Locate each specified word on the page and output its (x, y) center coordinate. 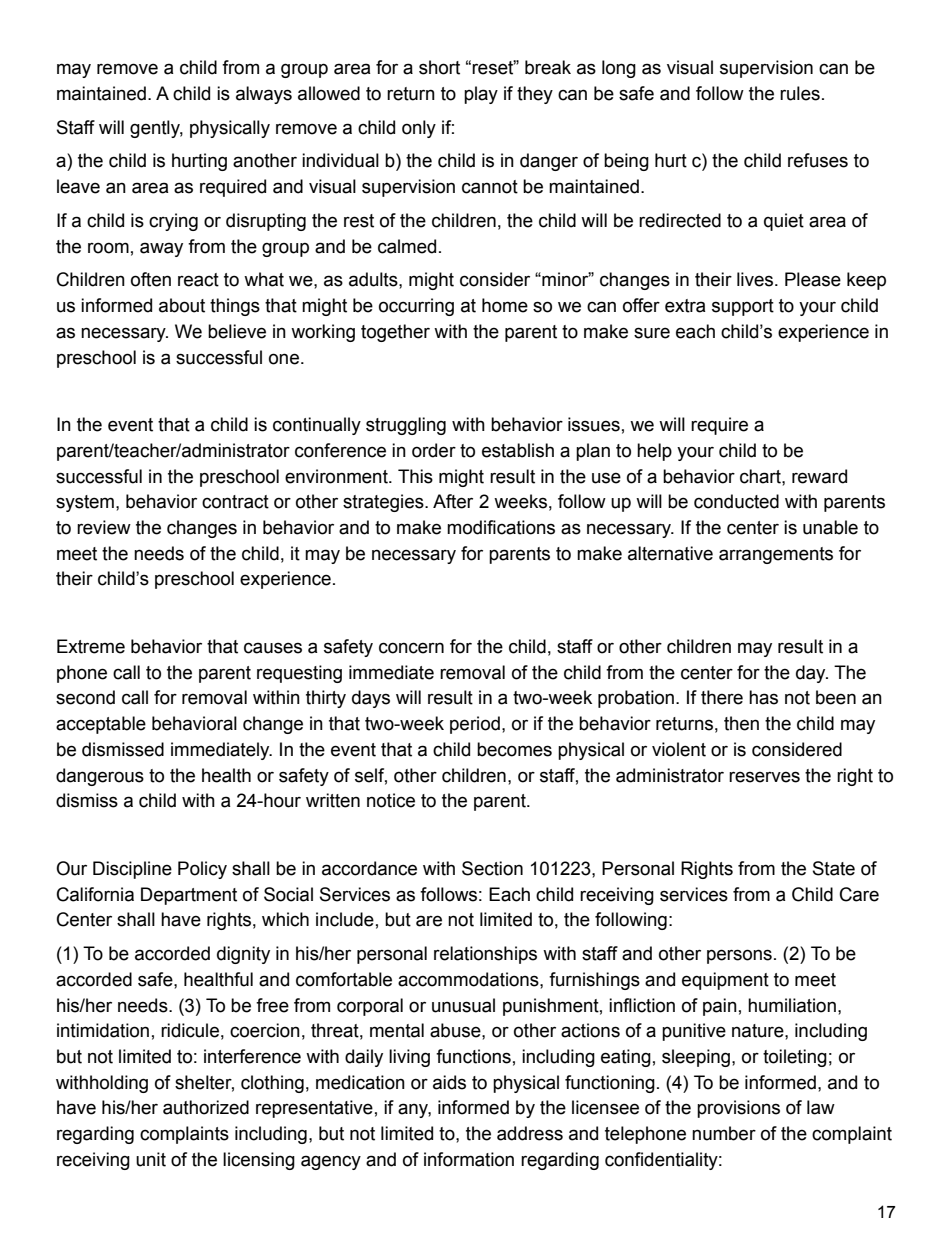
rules (800, 93)
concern (411, 648)
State (834, 868)
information (469, 1159)
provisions (738, 1109)
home (505, 305)
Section (492, 868)
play (481, 95)
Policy (202, 870)
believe (237, 331)
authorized (206, 1107)
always (264, 95)
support (743, 307)
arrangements (776, 555)
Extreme (91, 646)
